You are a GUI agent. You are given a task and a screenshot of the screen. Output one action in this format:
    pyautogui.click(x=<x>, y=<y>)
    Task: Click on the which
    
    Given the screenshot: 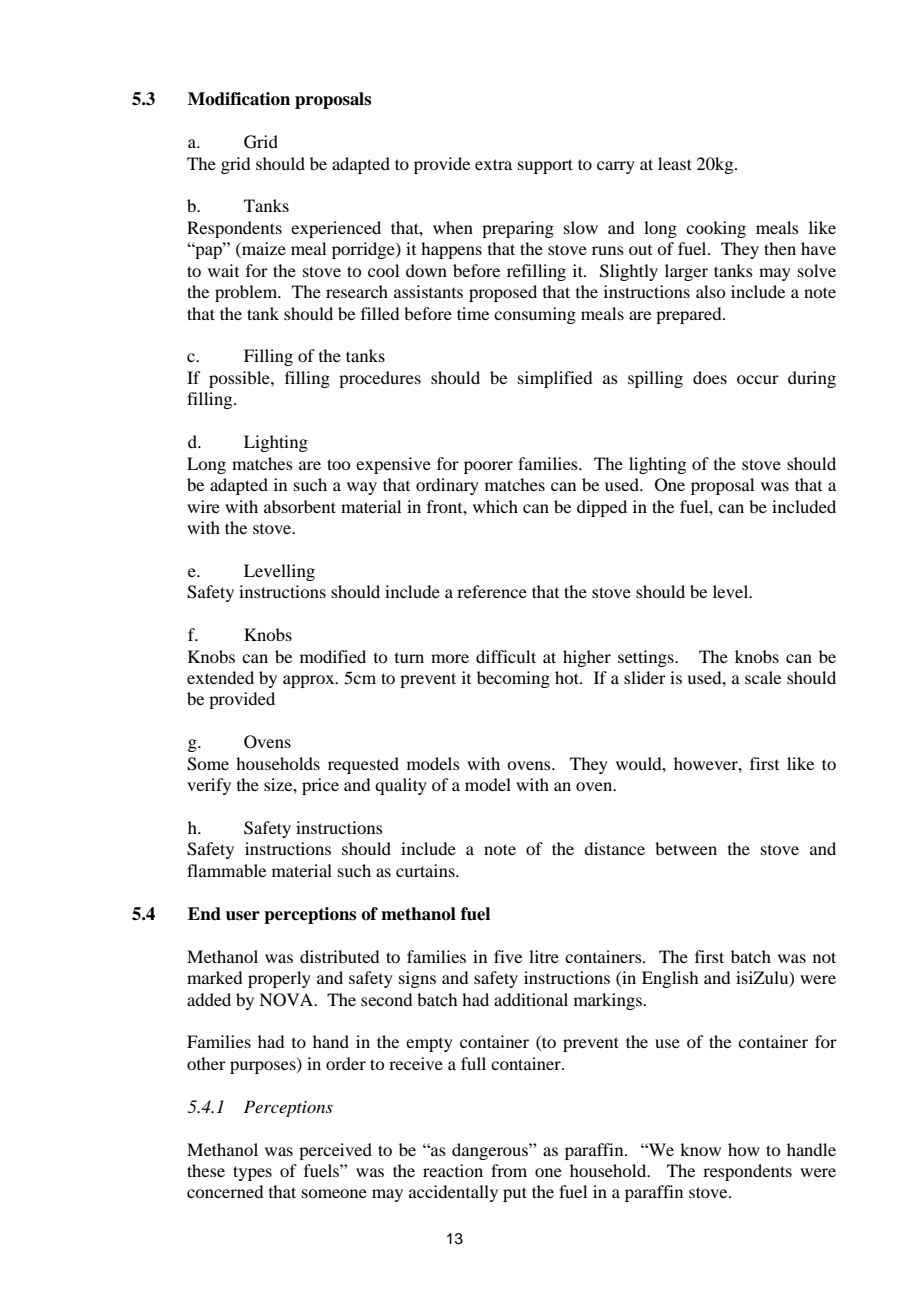 What is the action you would take?
    pyautogui.click(x=495, y=506)
